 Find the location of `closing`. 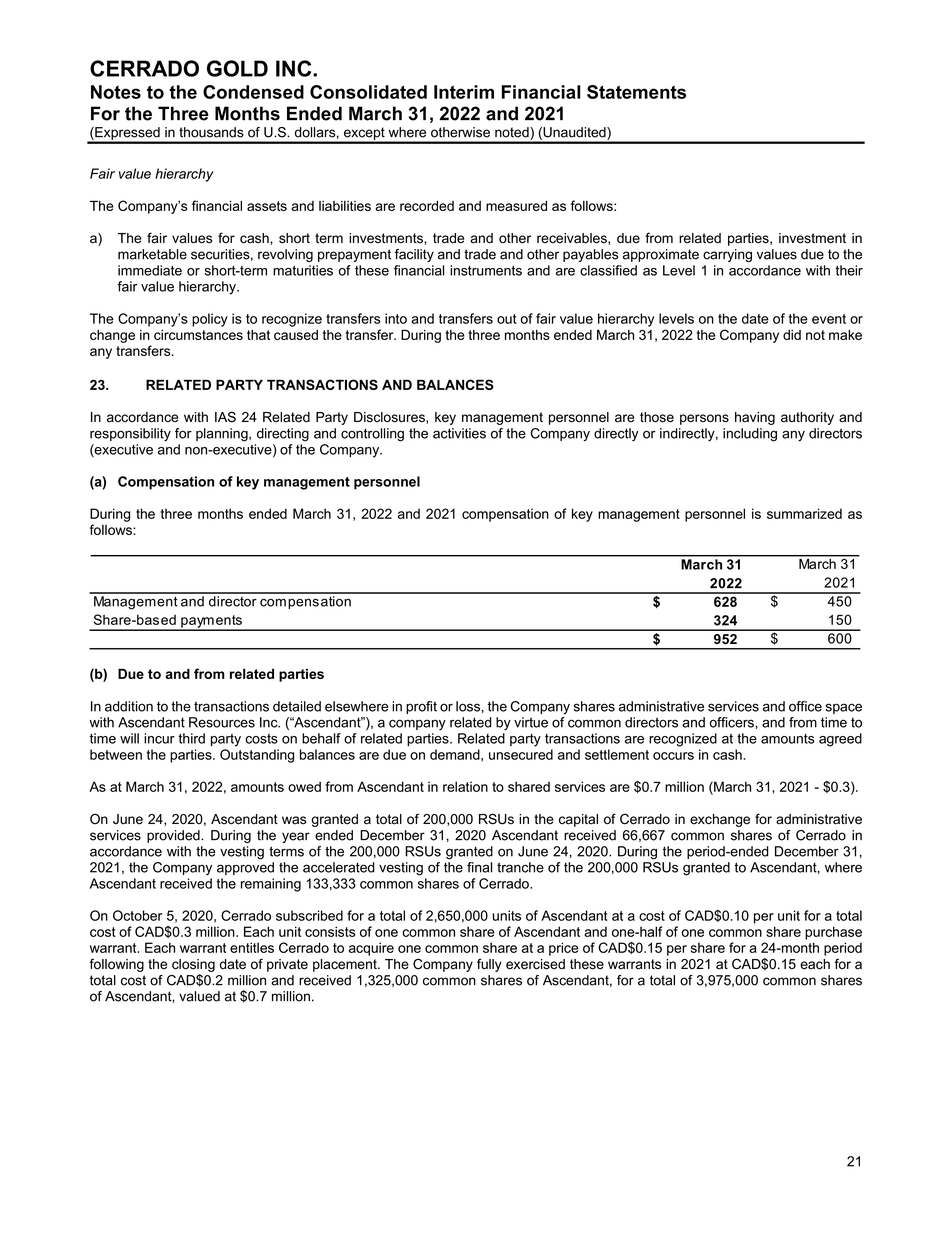

closing is located at coordinates (193, 965).
